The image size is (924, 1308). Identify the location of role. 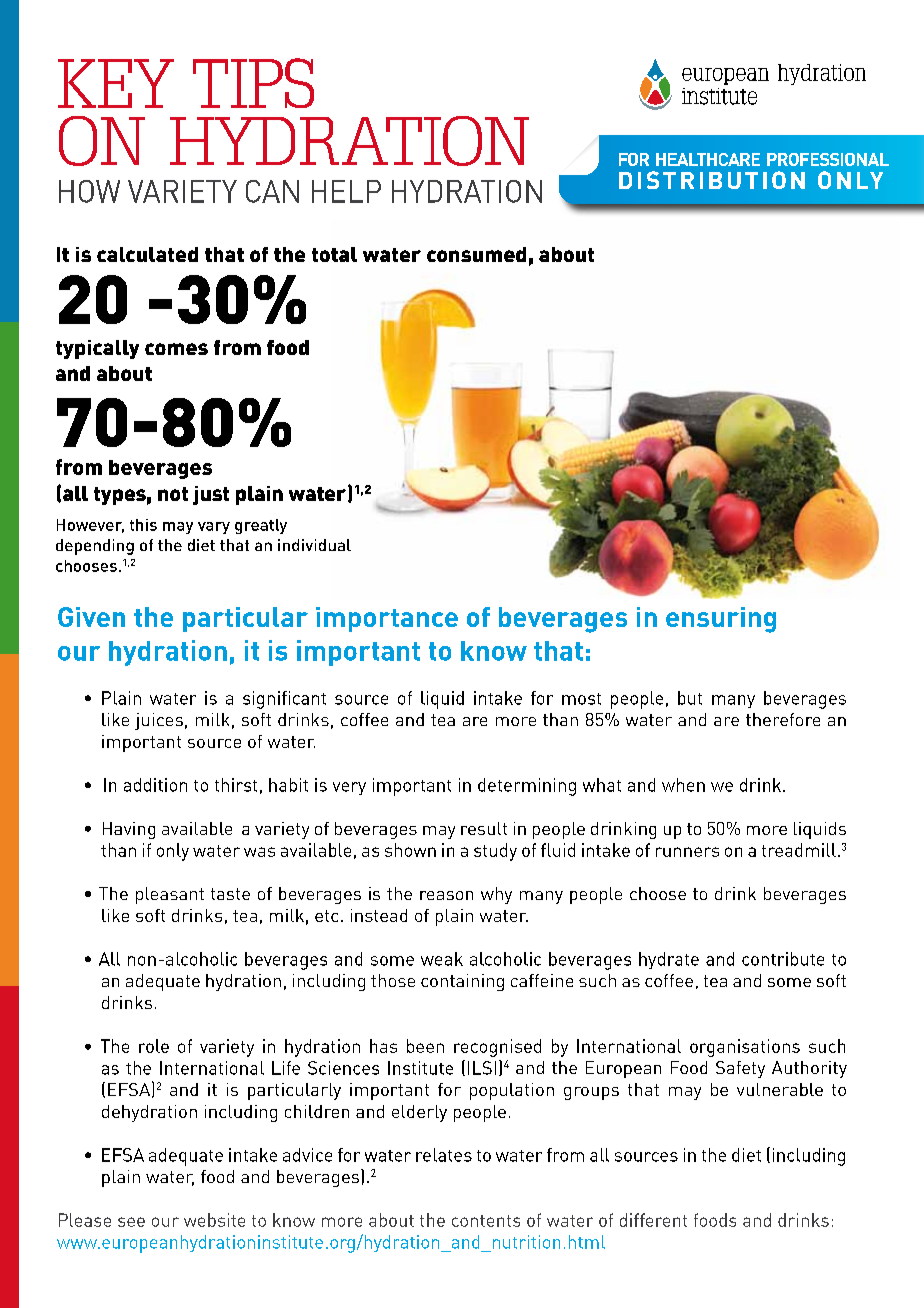
(154, 1046).
